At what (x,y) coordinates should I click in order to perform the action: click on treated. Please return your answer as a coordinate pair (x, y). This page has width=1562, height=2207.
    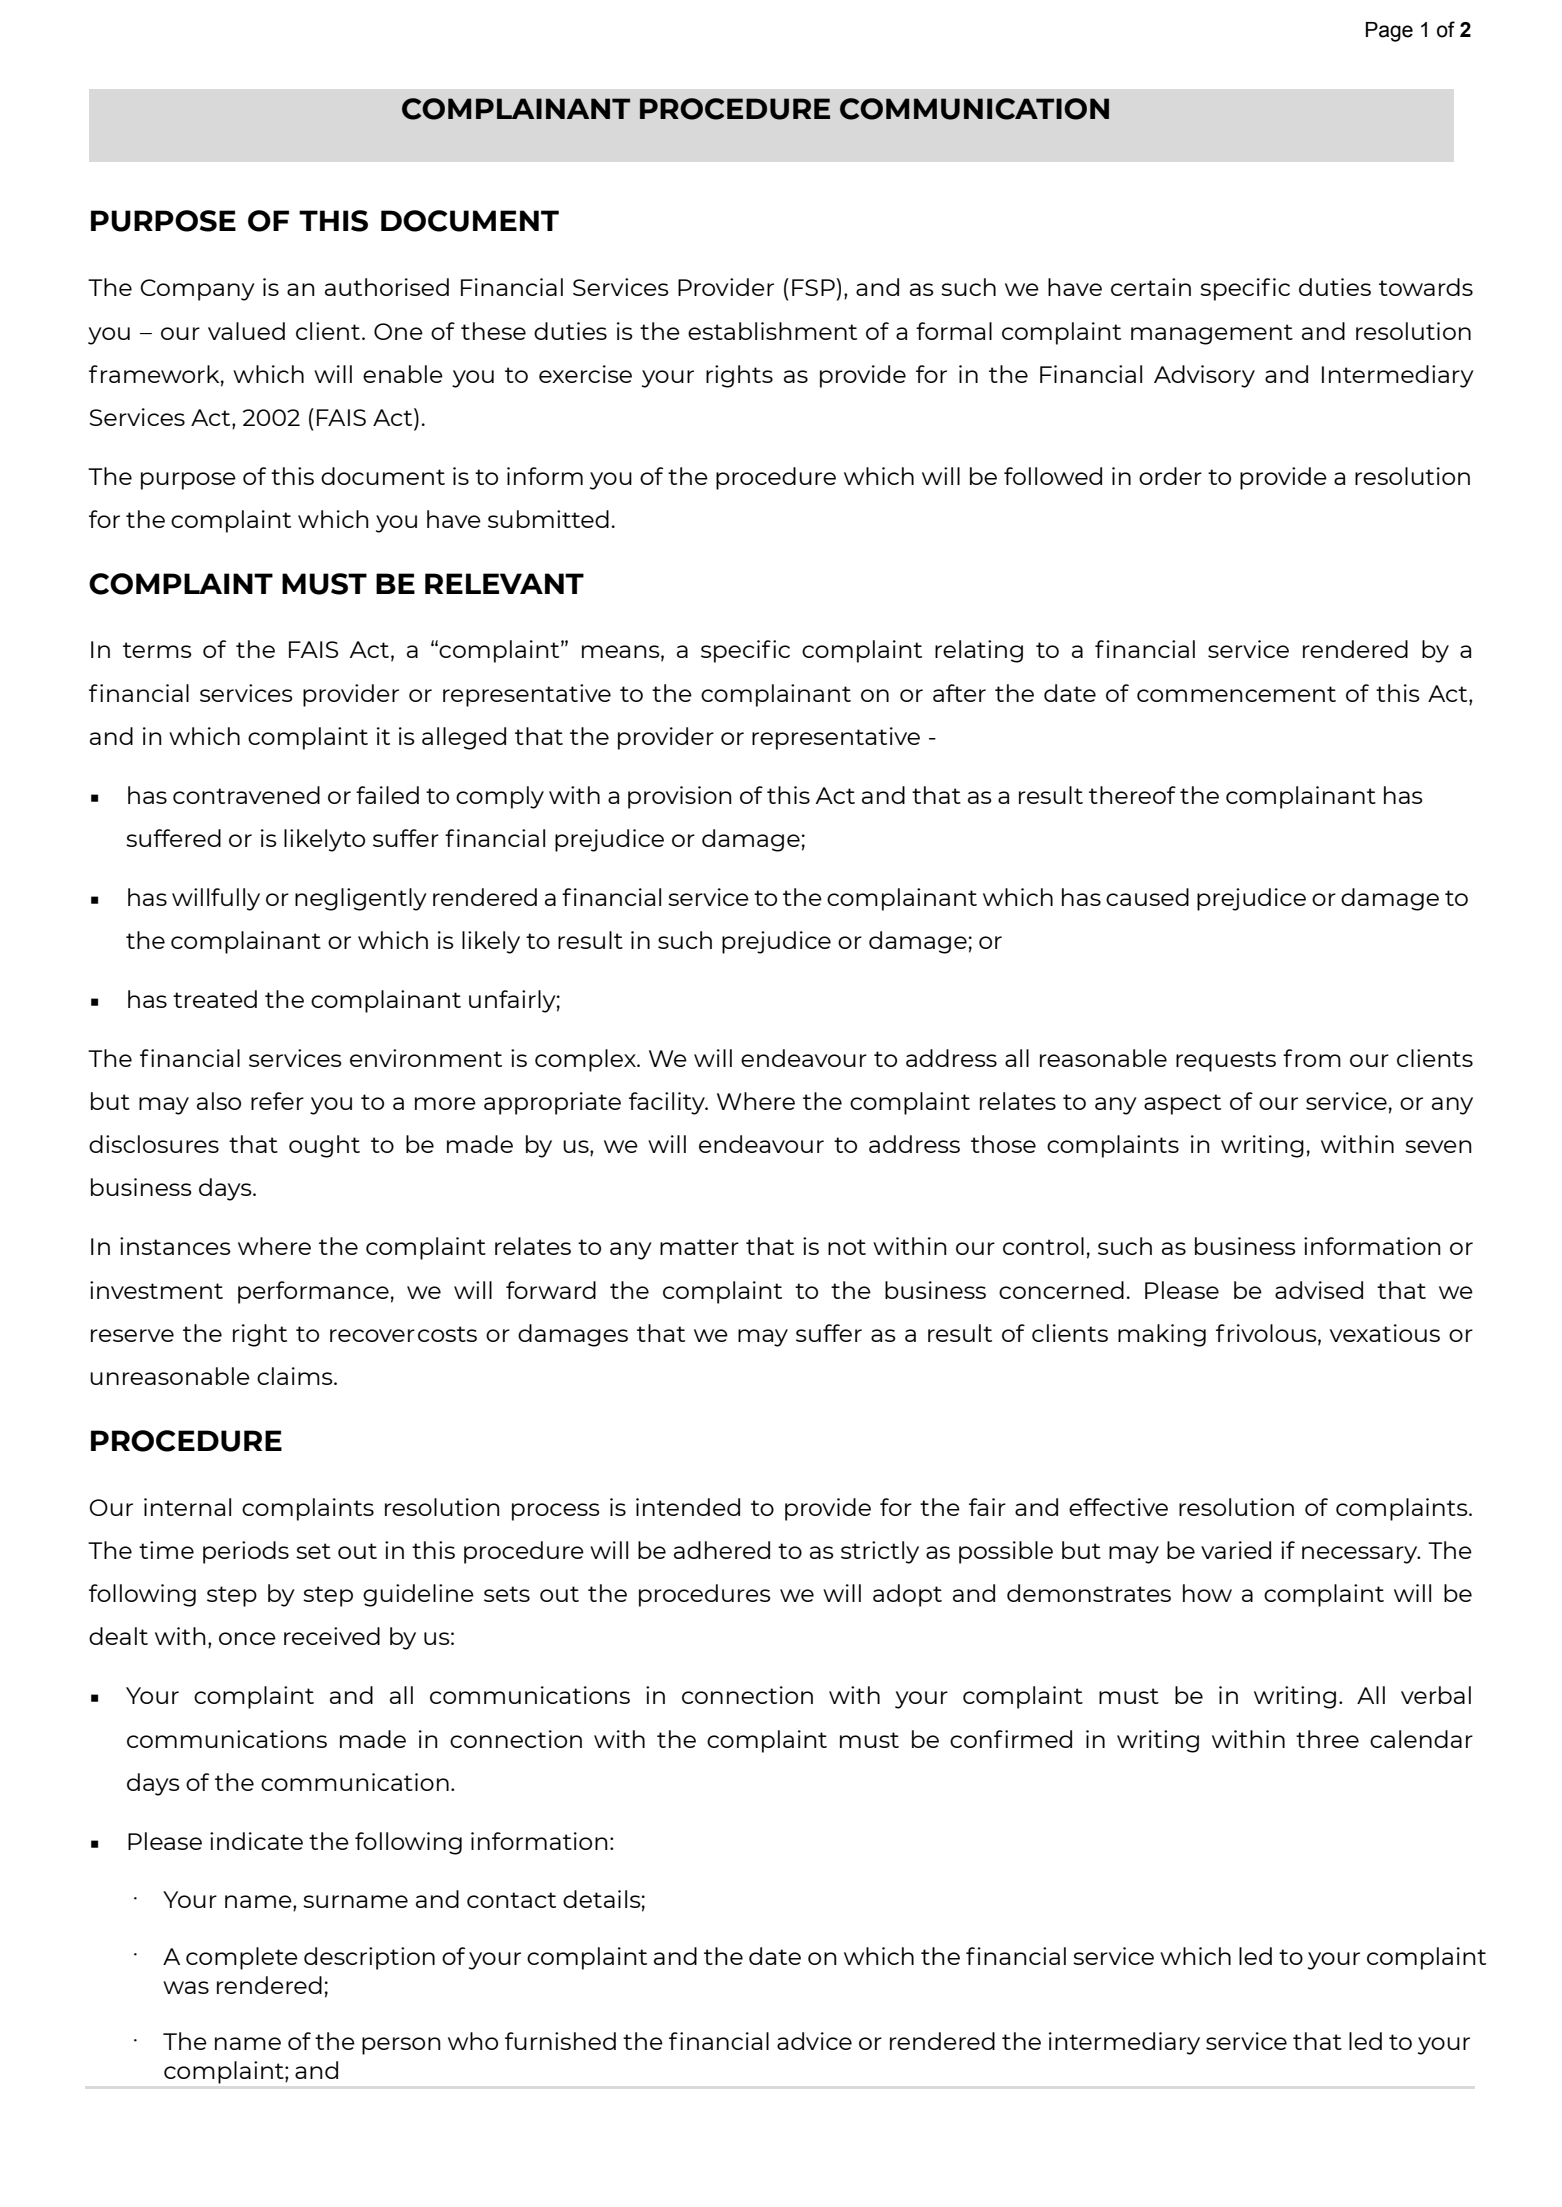
    Looking at the image, I should click on (215, 999).
